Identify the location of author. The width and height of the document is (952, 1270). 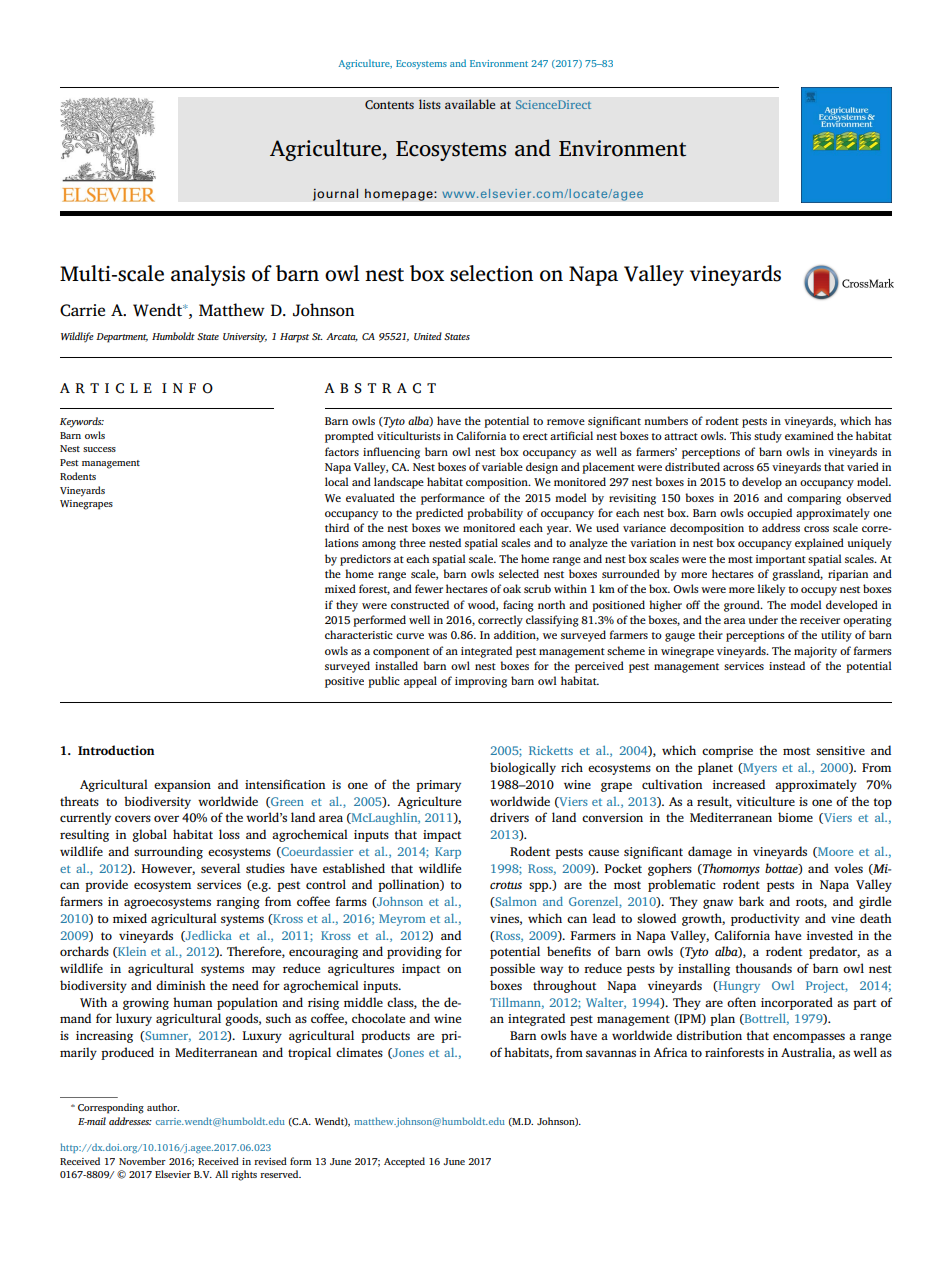
(163, 1107).
